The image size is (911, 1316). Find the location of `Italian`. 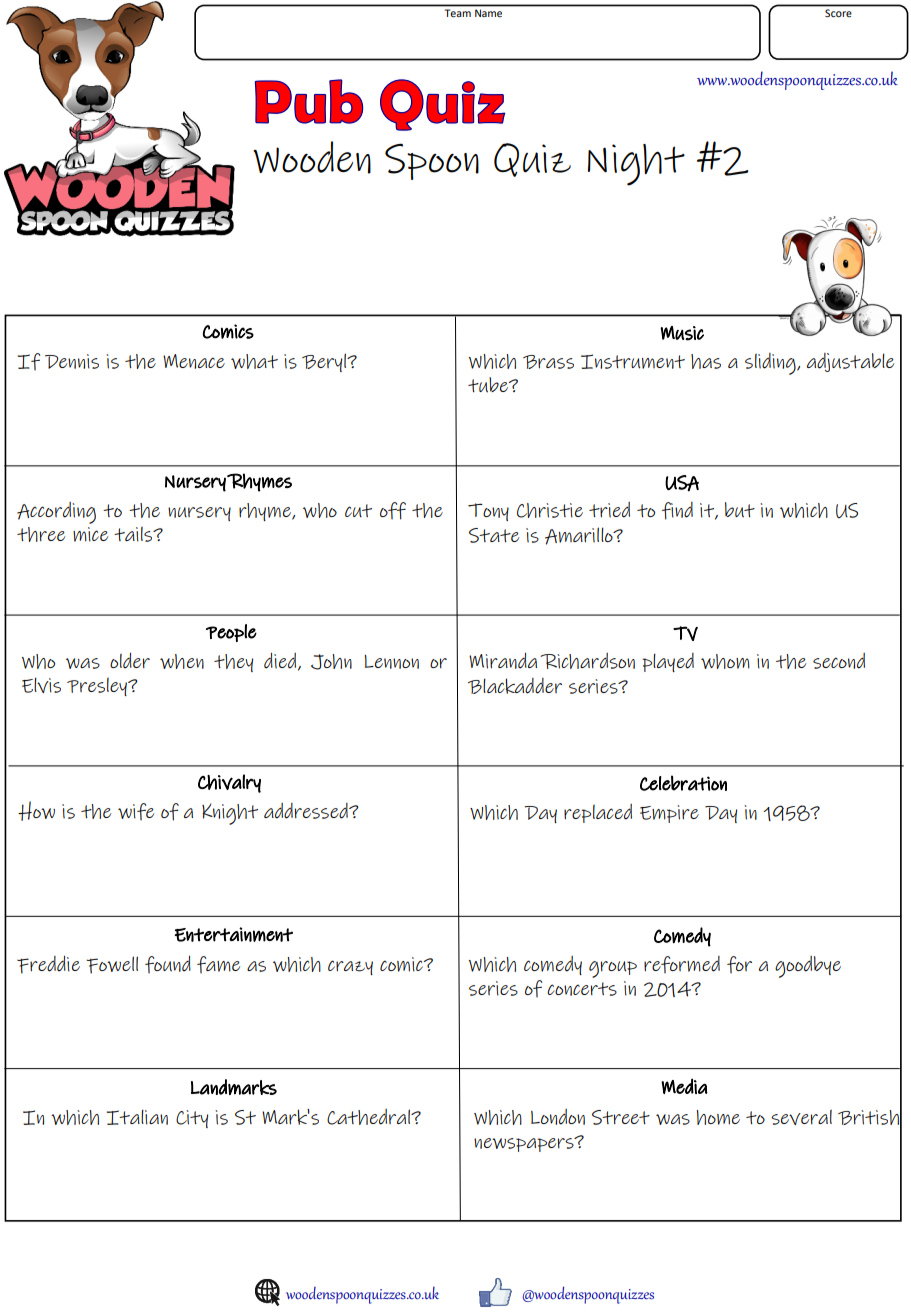

Italian is located at coordinates (137, 1117).
